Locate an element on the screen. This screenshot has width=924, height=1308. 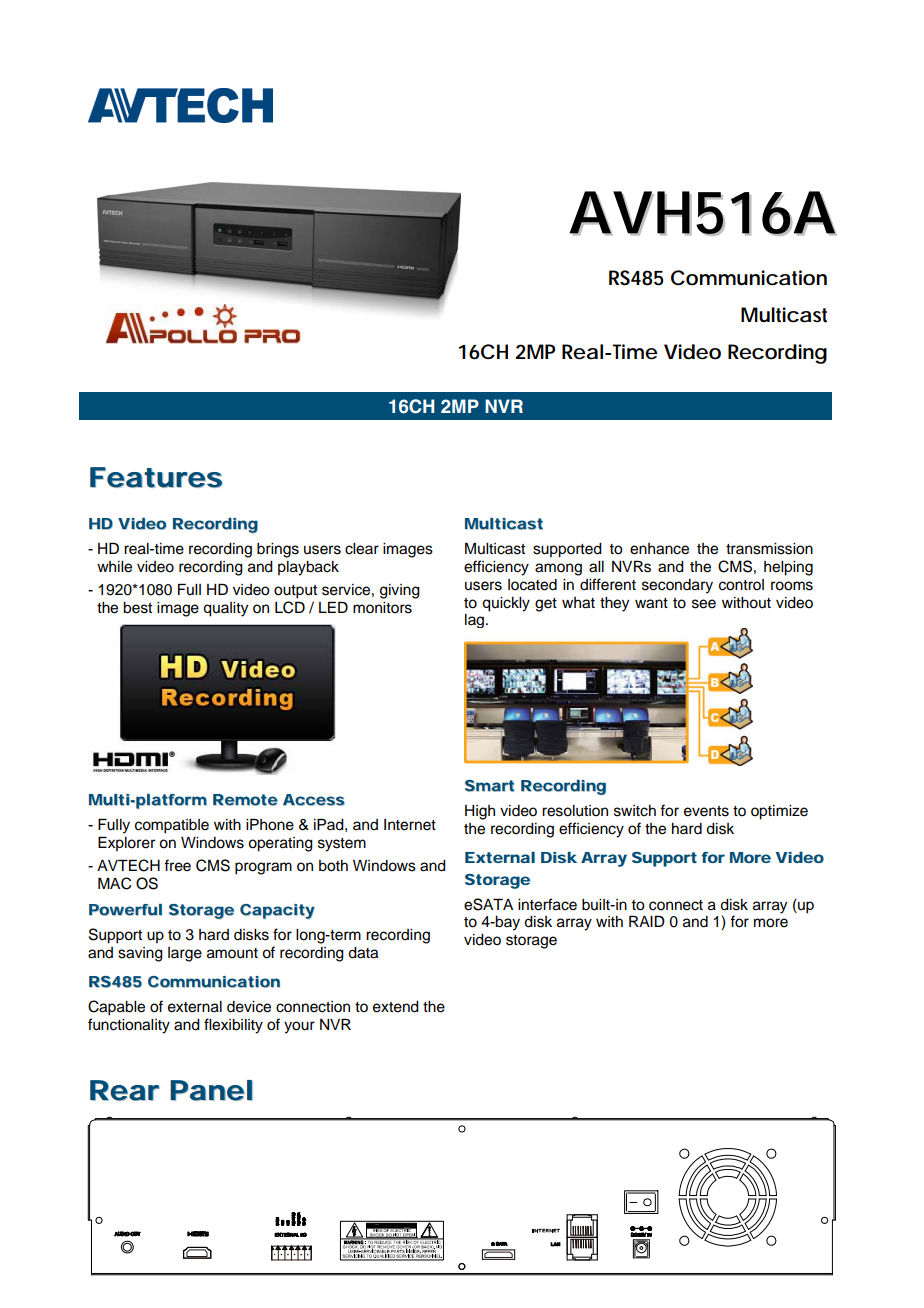
flexibility is located at coordinates (233, 1026).
